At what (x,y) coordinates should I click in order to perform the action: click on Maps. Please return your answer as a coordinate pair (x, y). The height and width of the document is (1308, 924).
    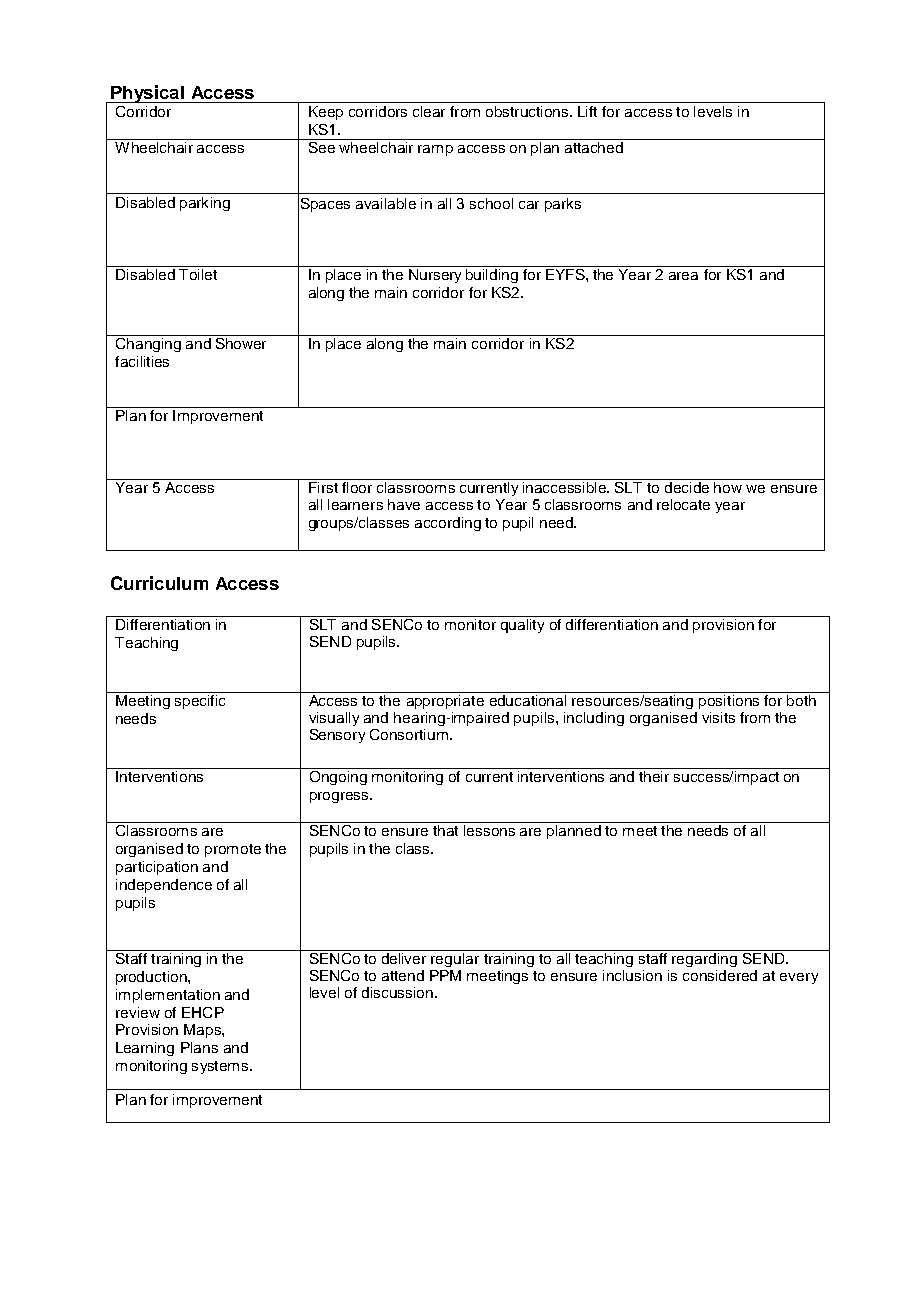
    Looking at the image, I should click on (203, 1031).
